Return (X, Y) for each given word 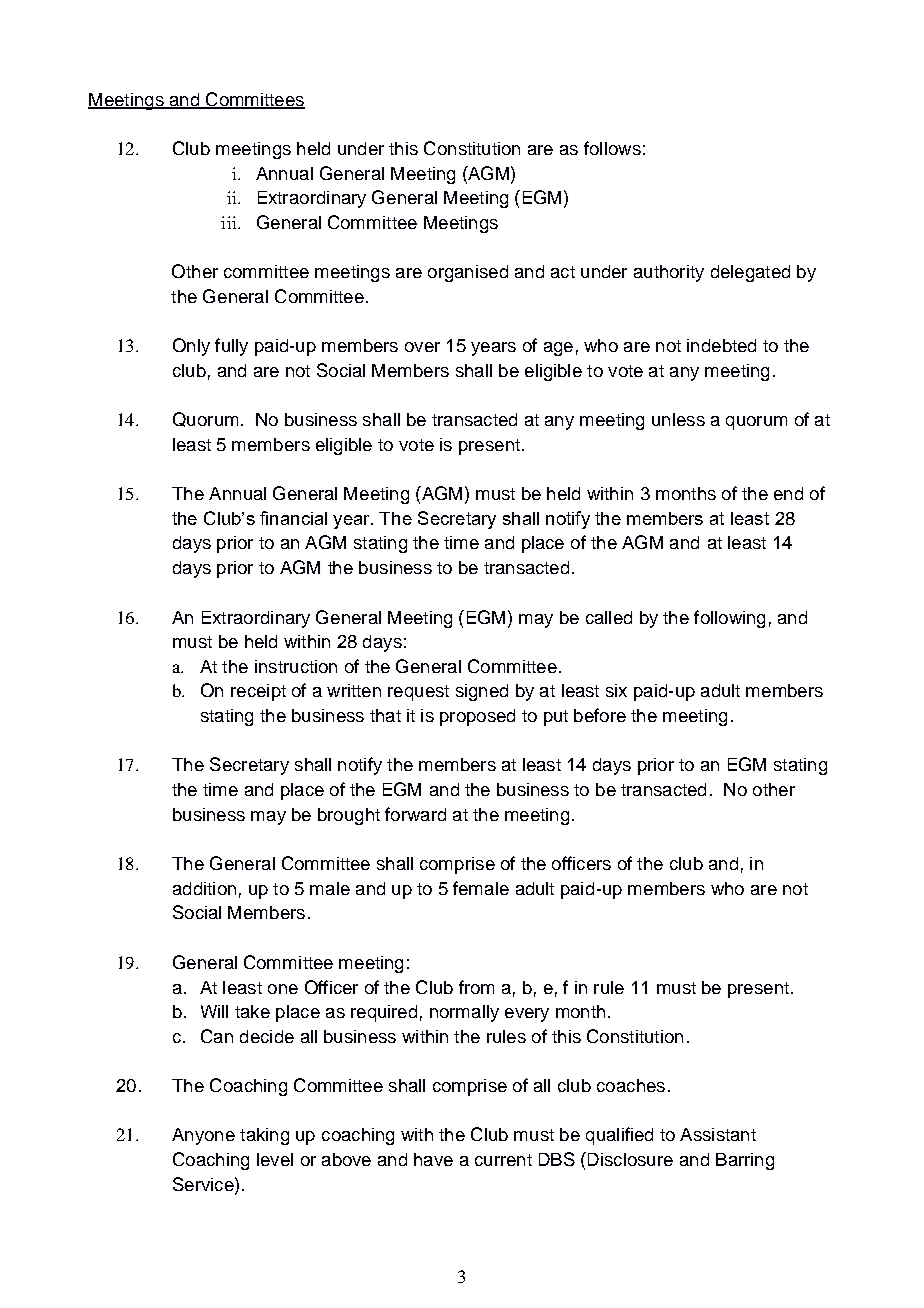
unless (678, 419)
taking (264, 1136)
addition (204, 888)
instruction (296, 666)
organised (468, 273)
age (558, 349)
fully (231, 347)
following (729, 619)
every (527, 1015)
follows (612, 148)
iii (230, 222)
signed (482, 692)
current (503, 1160)
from (476, 987)
